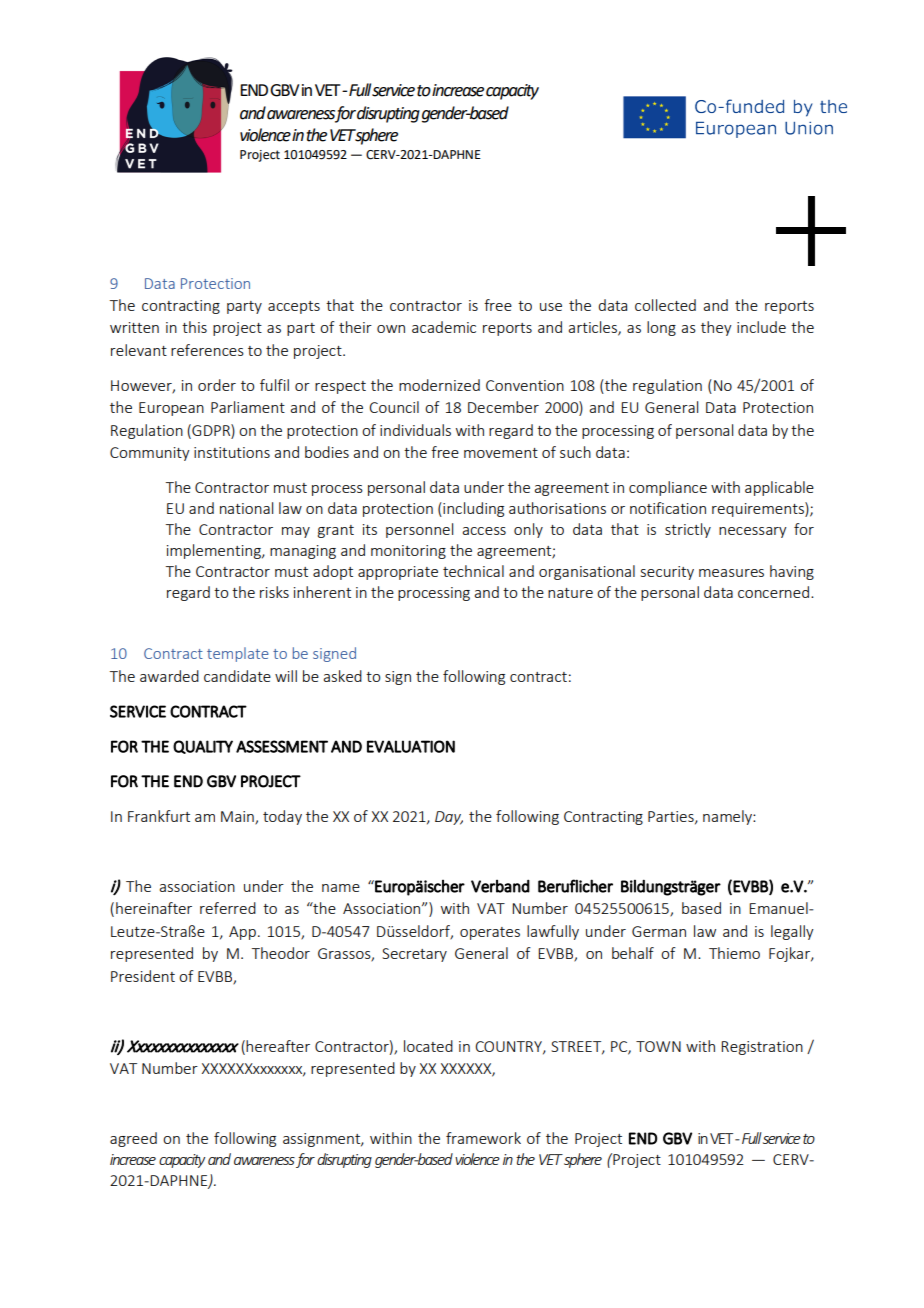 The width and height of the image is (924, 1308). I want to click on risks, so click(274, 592).
